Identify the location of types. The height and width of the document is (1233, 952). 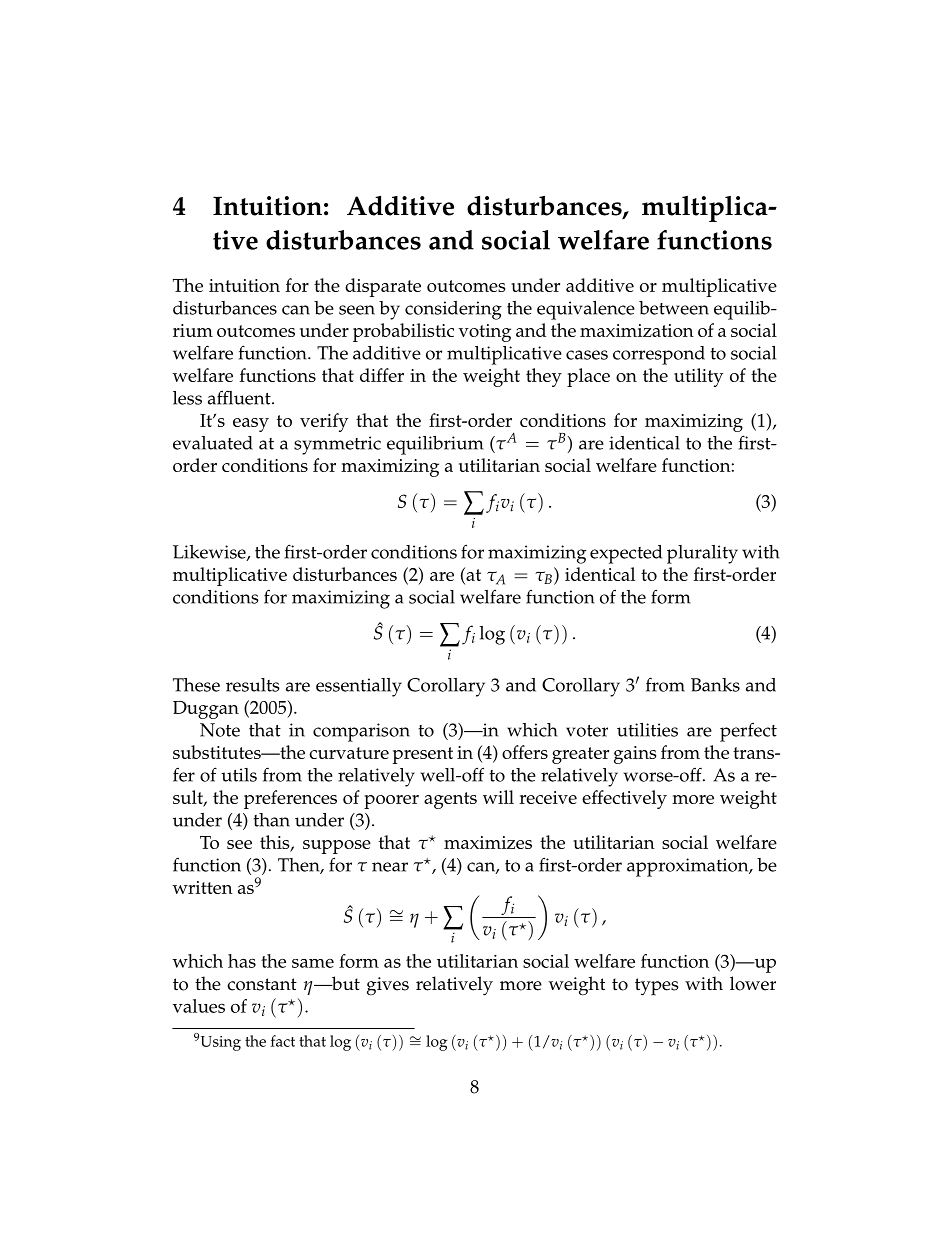
(656, 987).
